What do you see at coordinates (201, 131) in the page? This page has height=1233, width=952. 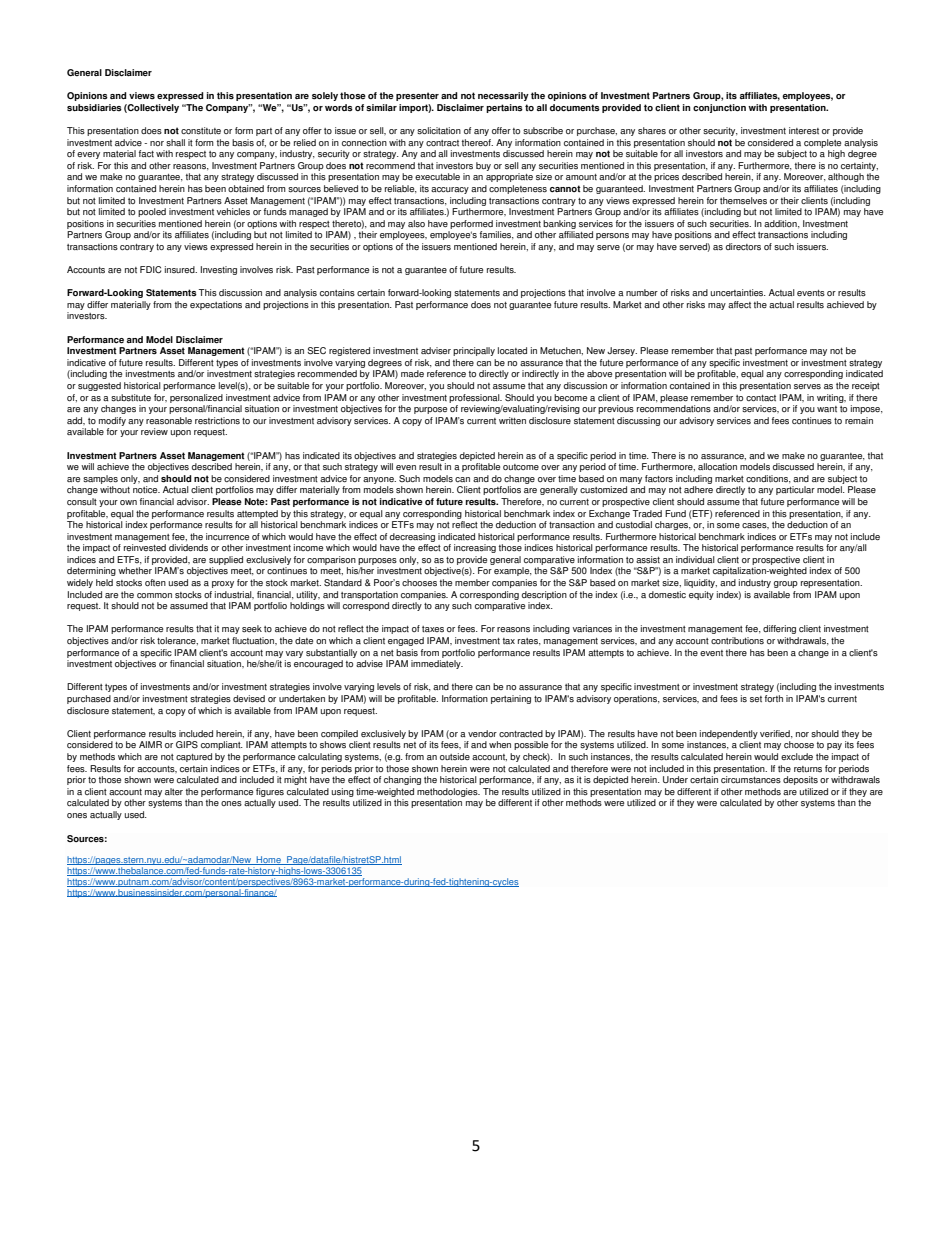 I see `constitute` at bounding box center [201, 131].
